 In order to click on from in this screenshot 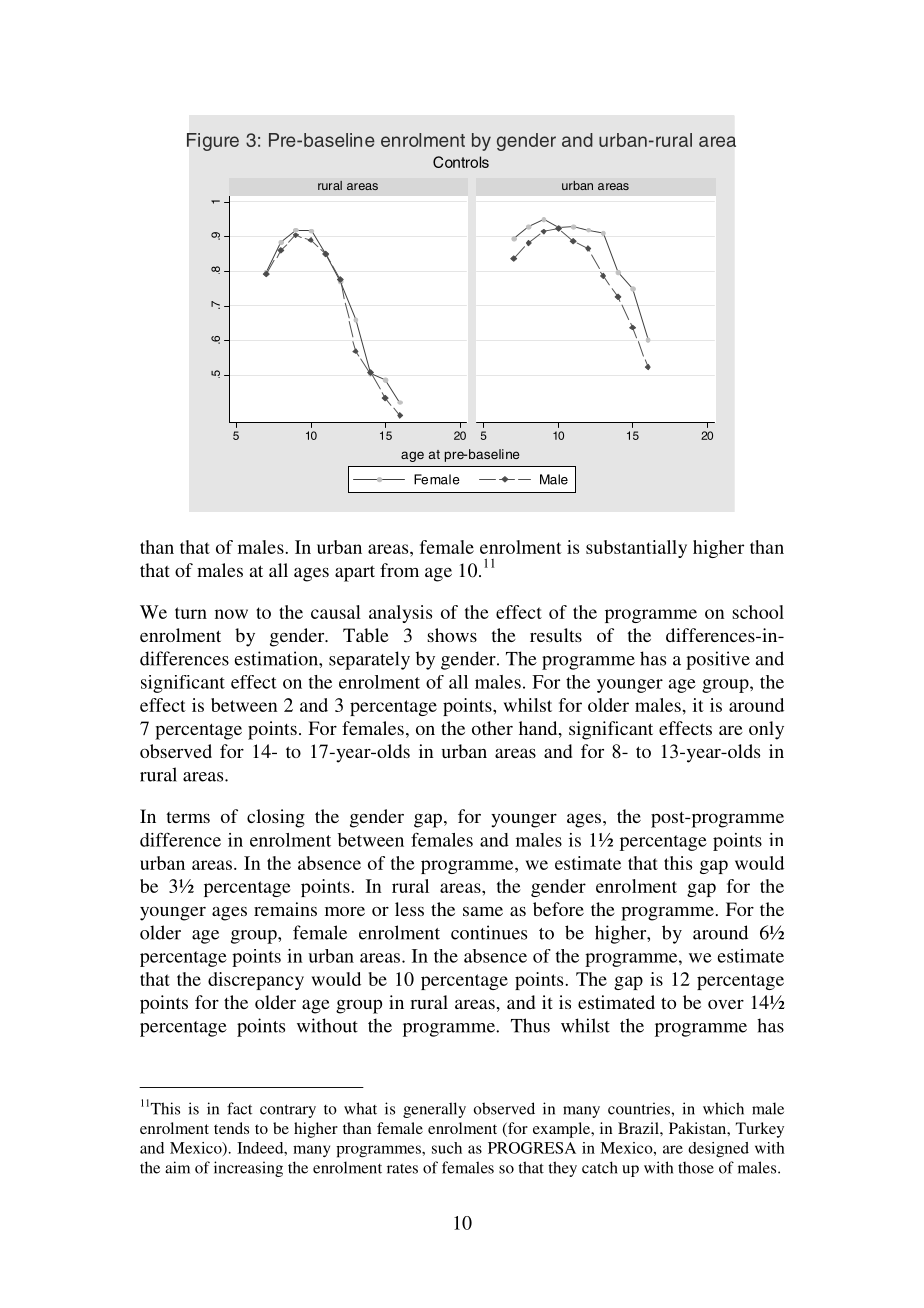, I will do `click(399, 570)`.
